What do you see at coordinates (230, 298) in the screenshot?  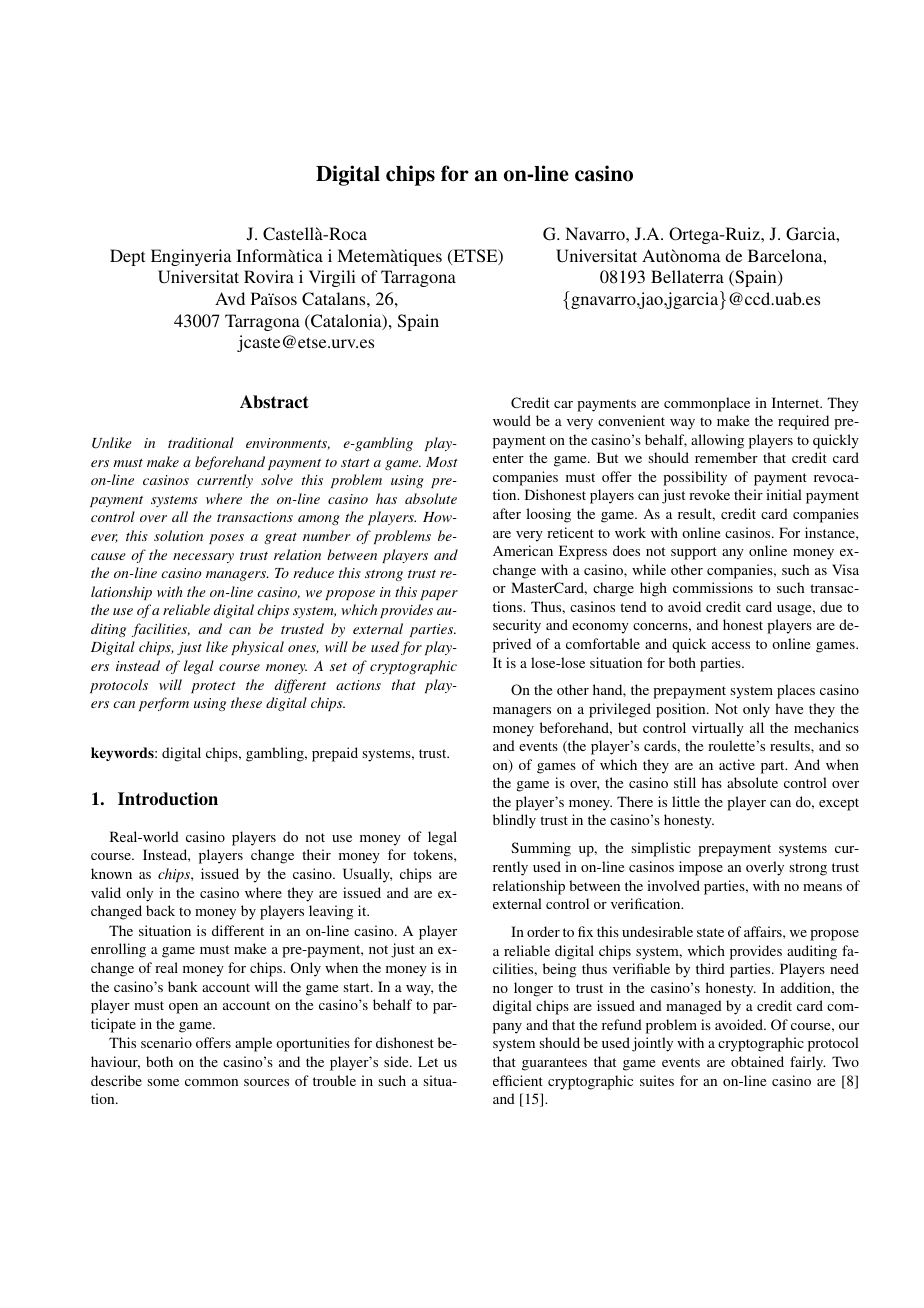 I see `Avd` at bounding box center [230, 298].
